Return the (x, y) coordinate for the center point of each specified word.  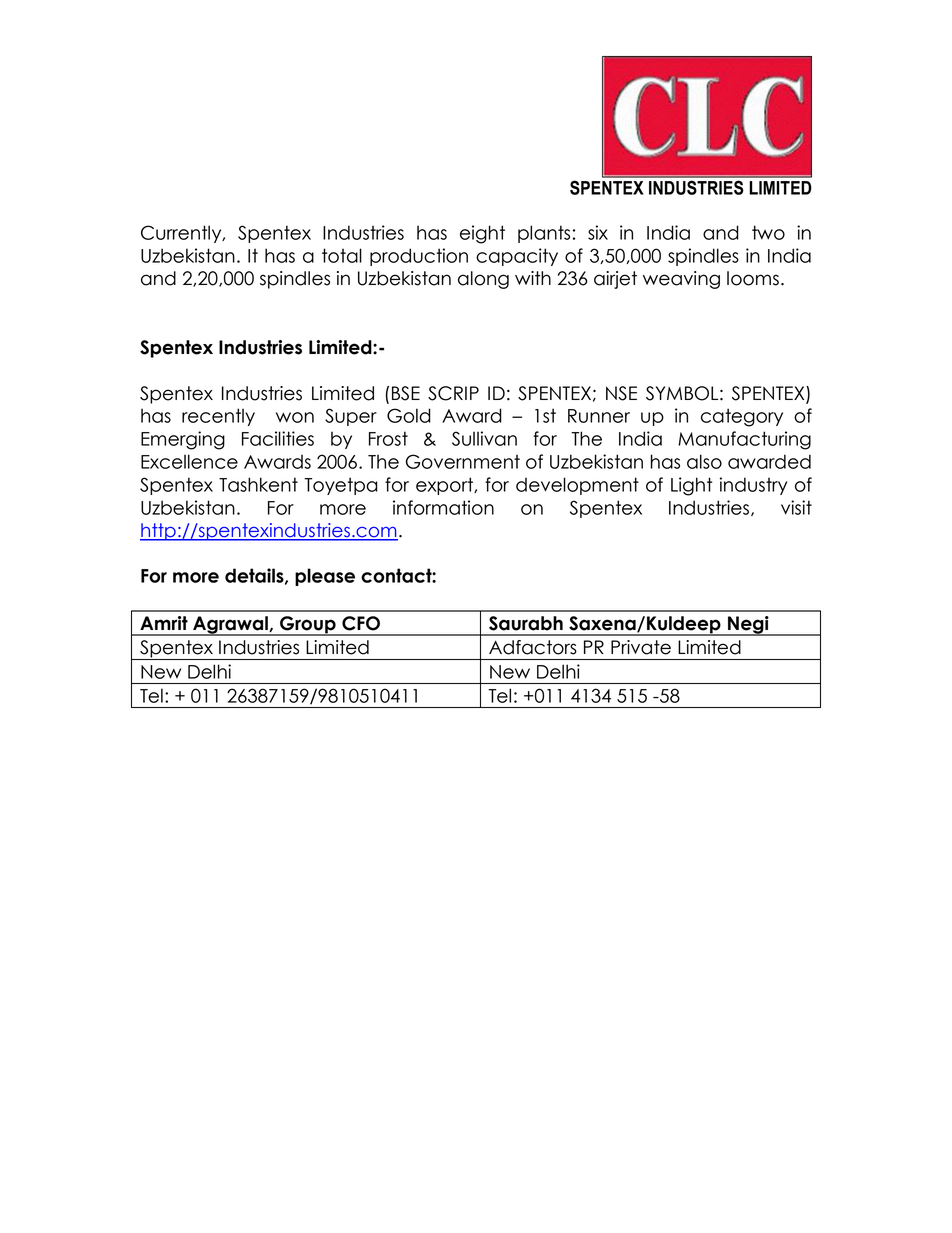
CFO (361, 623)
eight (482, 234)
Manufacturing (744, 440)
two (768, 232)
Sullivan (484, 438)
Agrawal (230, 626)
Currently (182, 234)
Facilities (278, 438)
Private (641, 647)
